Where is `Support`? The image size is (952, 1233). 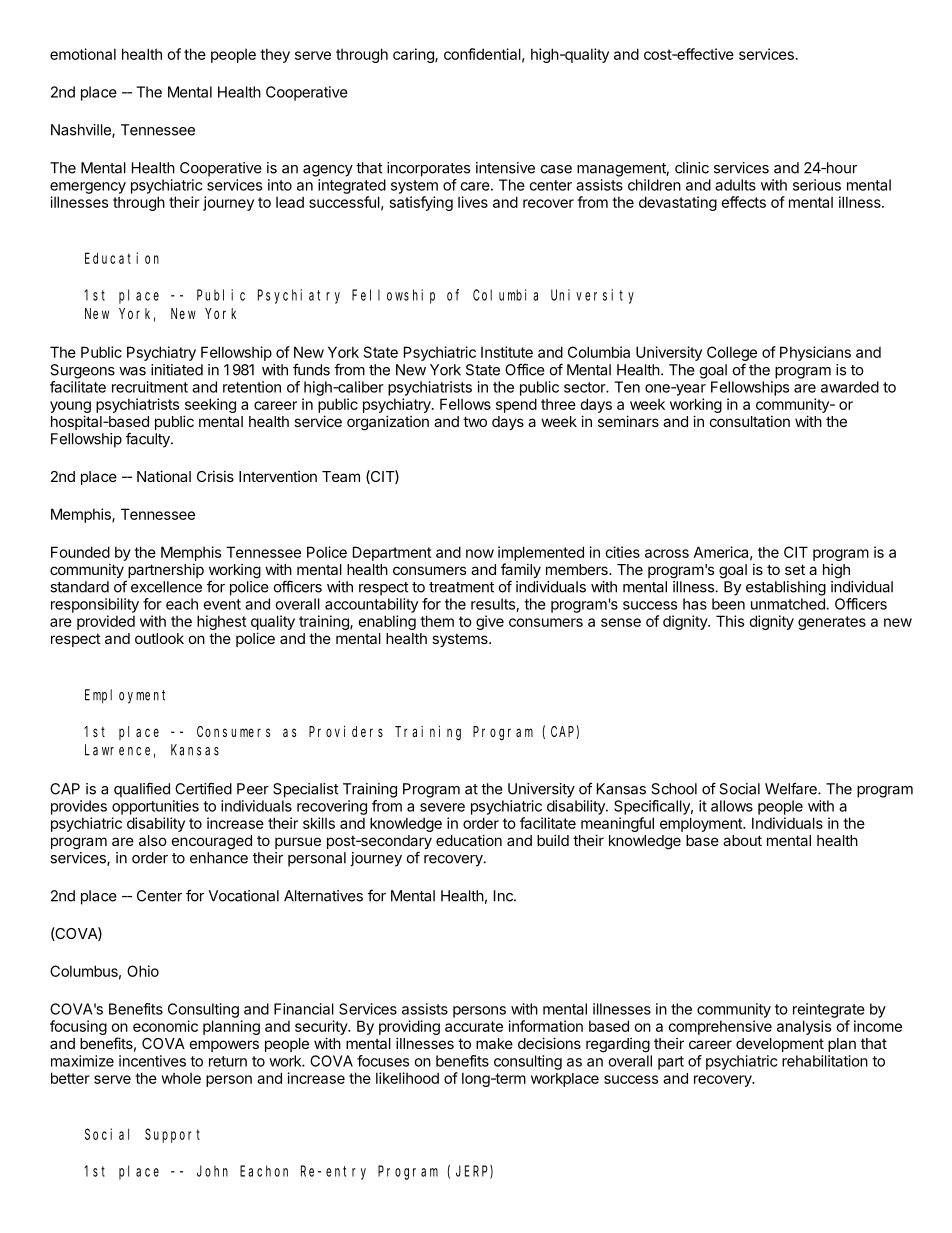 Support is located at coordinates (172, 1136).
